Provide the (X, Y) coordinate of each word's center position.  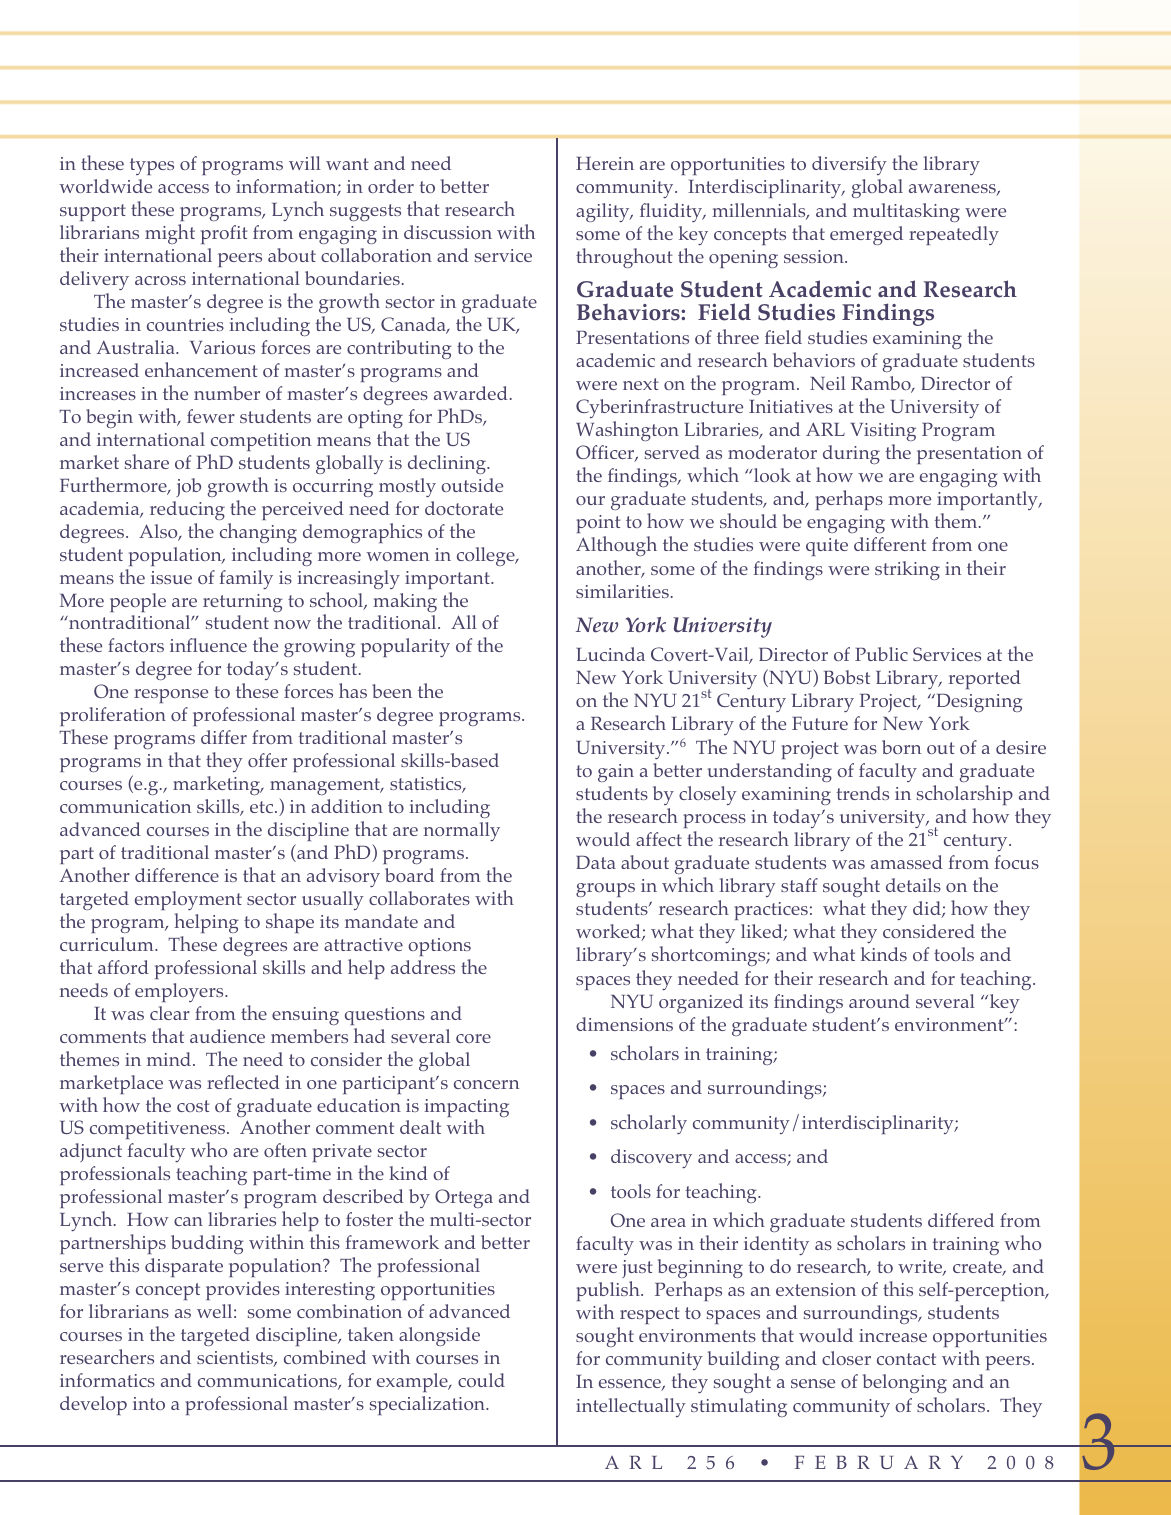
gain (616, 773)
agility (604, 212)
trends (862, 793)
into (149, 1403)
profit (224, 234)
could (481, 1380)
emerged (866, 235)
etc (263, 807)
